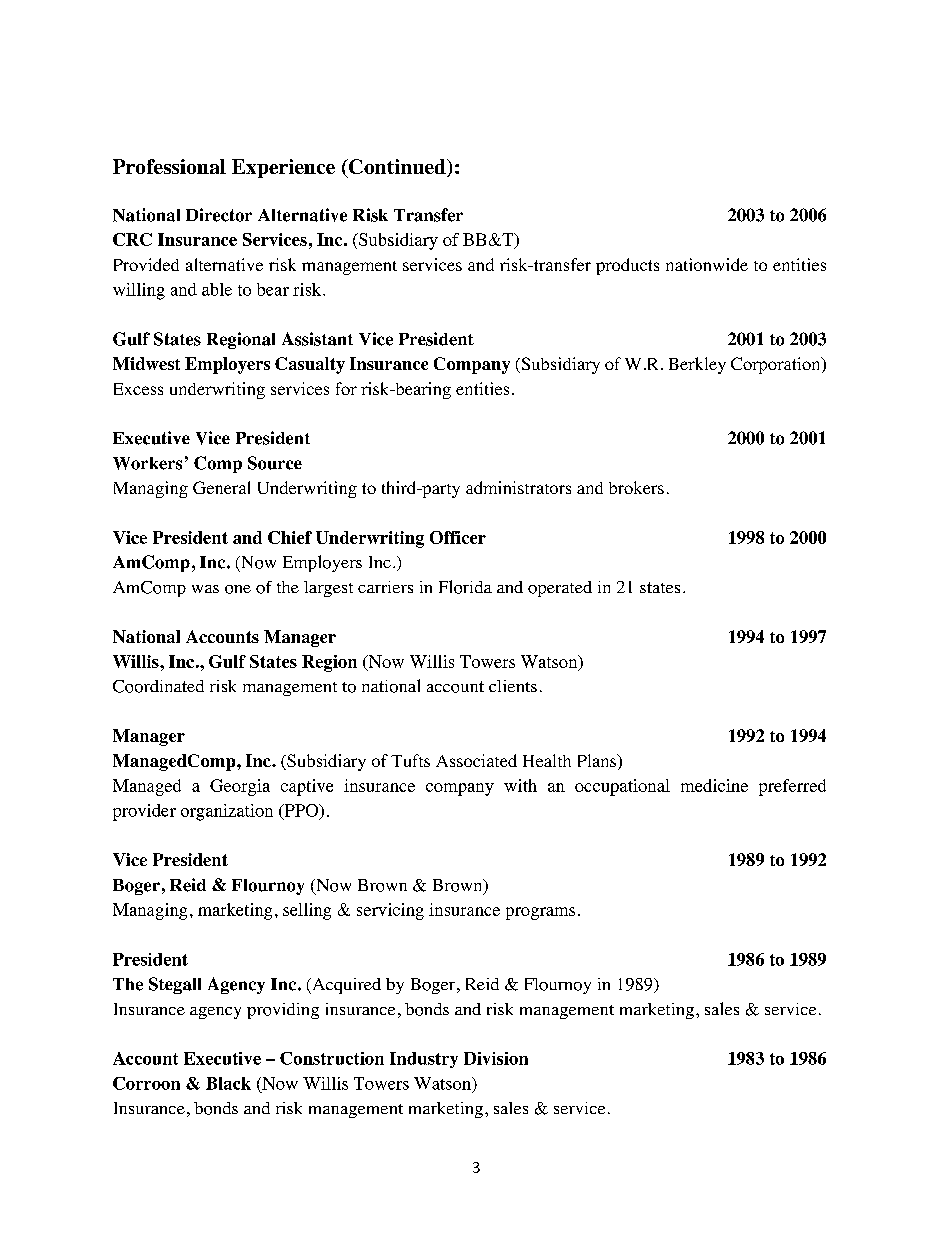  What do you see at coordinates (707, 264) in the document?
I see `nationwide` at bounding box center [707, 264].
